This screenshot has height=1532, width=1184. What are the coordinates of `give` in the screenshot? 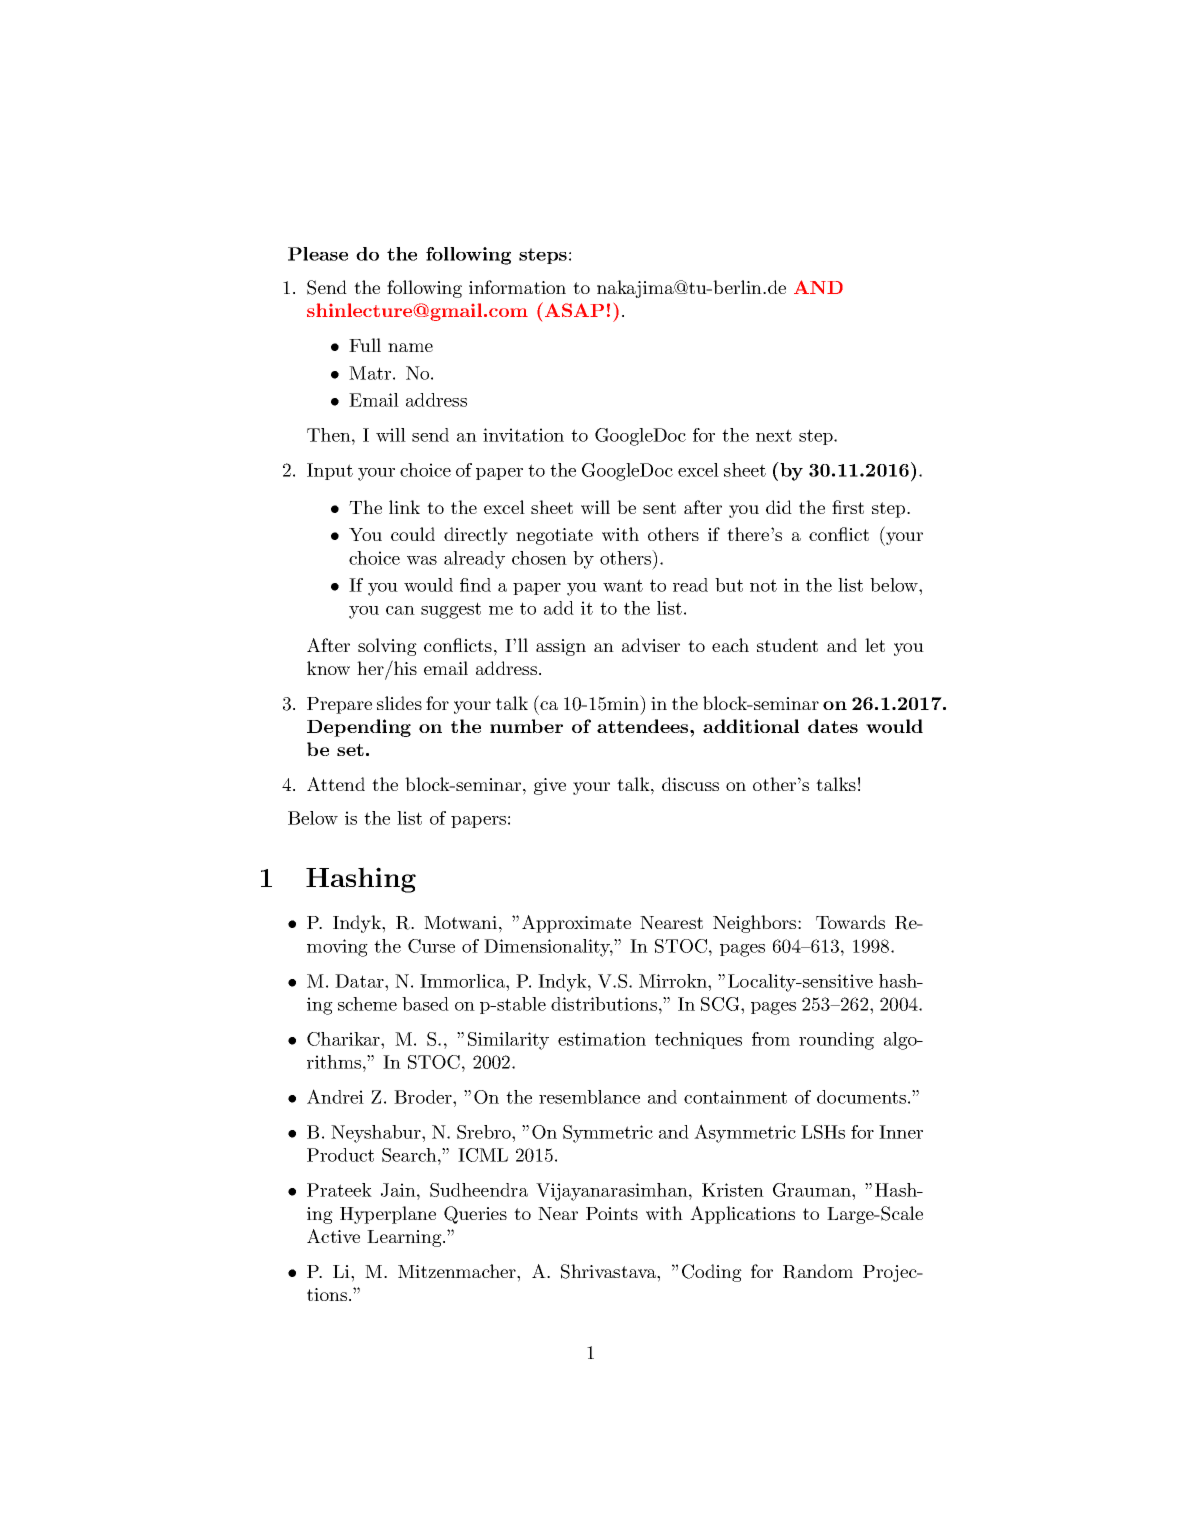 It's located at (550, 786).
